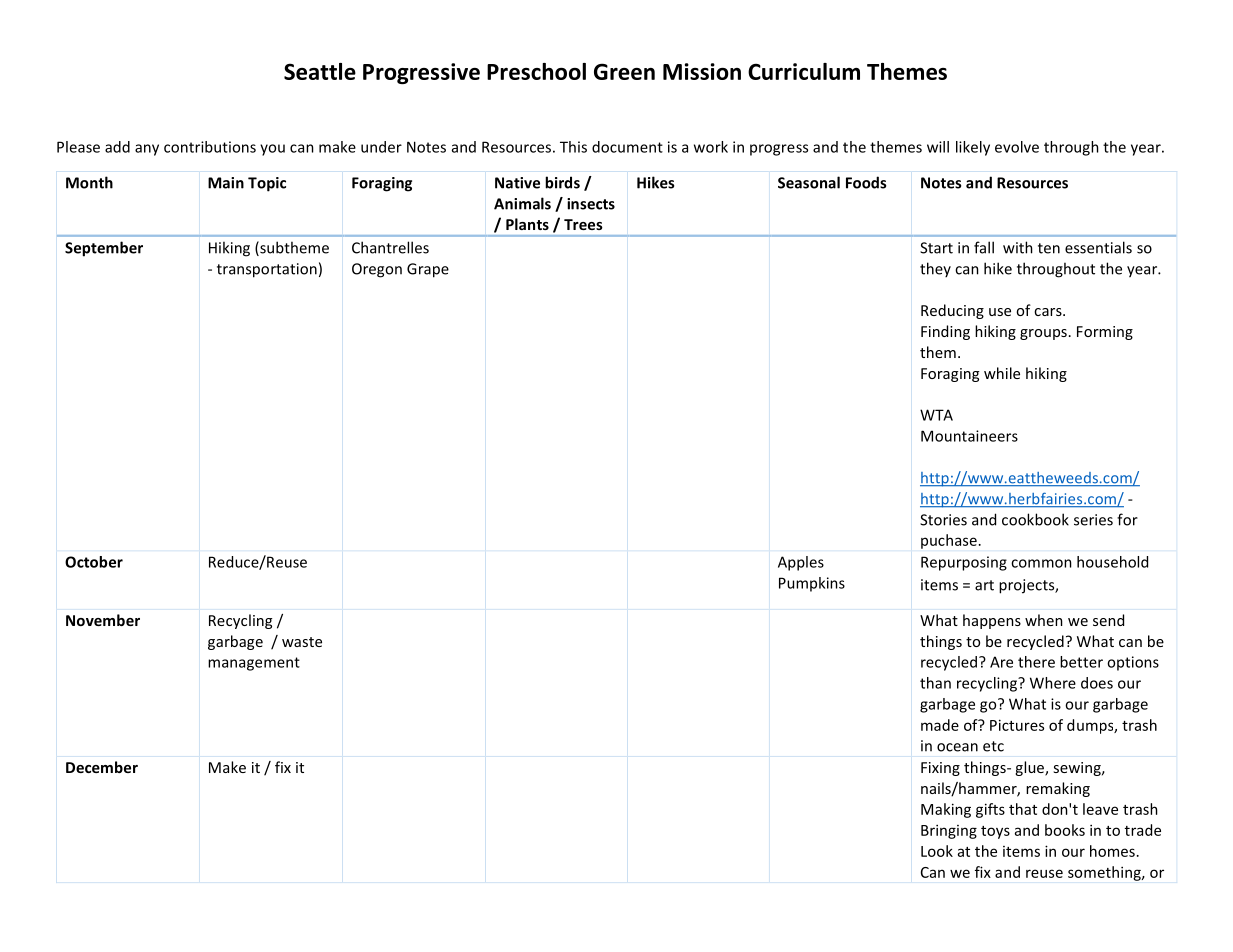  I want to click on transportation, so click(267, 270).
